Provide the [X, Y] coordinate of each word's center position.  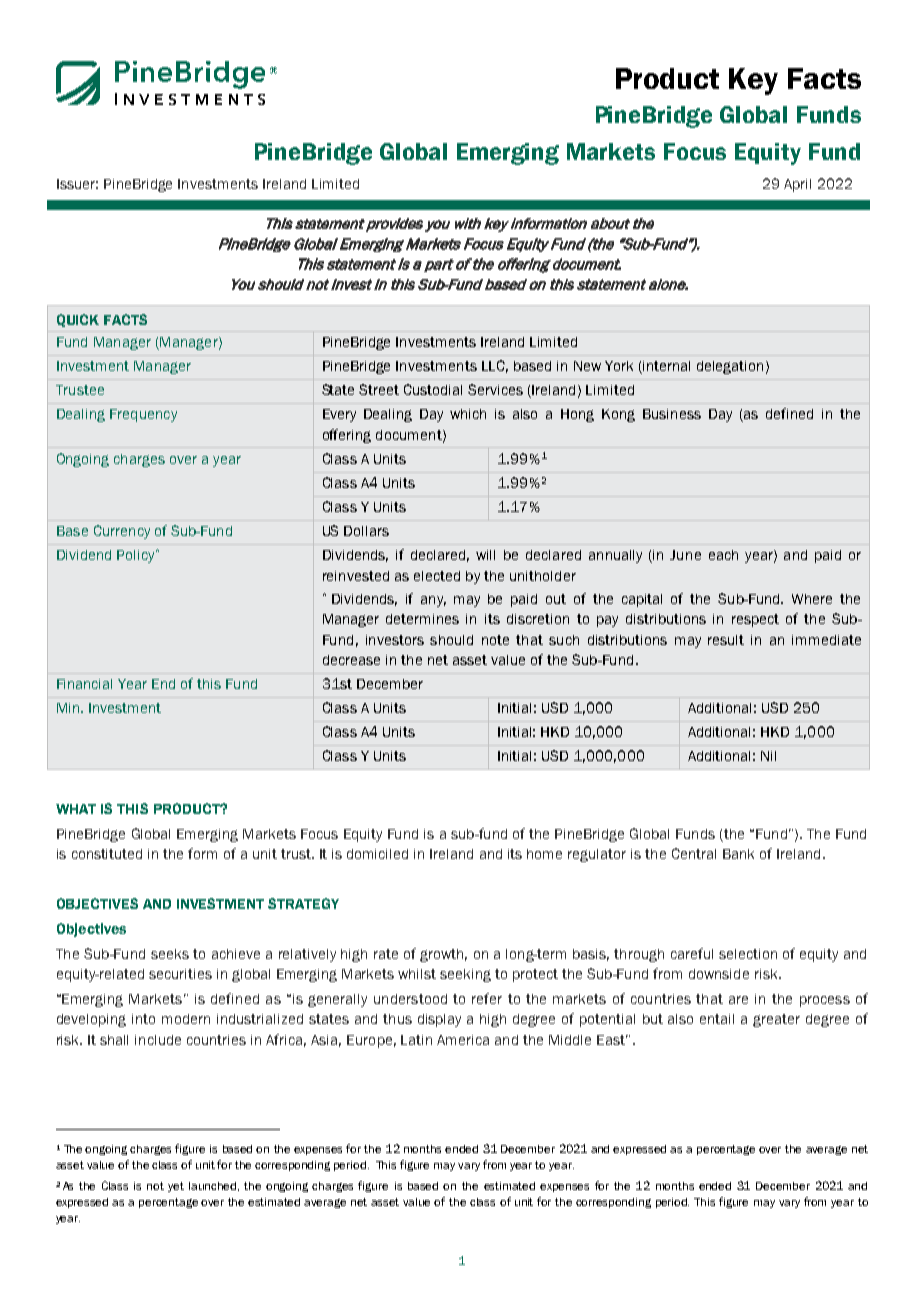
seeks [170, 954]
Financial [84, 684]
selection [748, 954]
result [726, 640]
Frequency [143, 415]
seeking [465, 975]
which [468, 414]
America [463, 1040]
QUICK [78, 320]
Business [672, 414]
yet [176, 1187]
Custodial [433, 389]
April [797, 185]
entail [717, 1019]
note [495, 640]
